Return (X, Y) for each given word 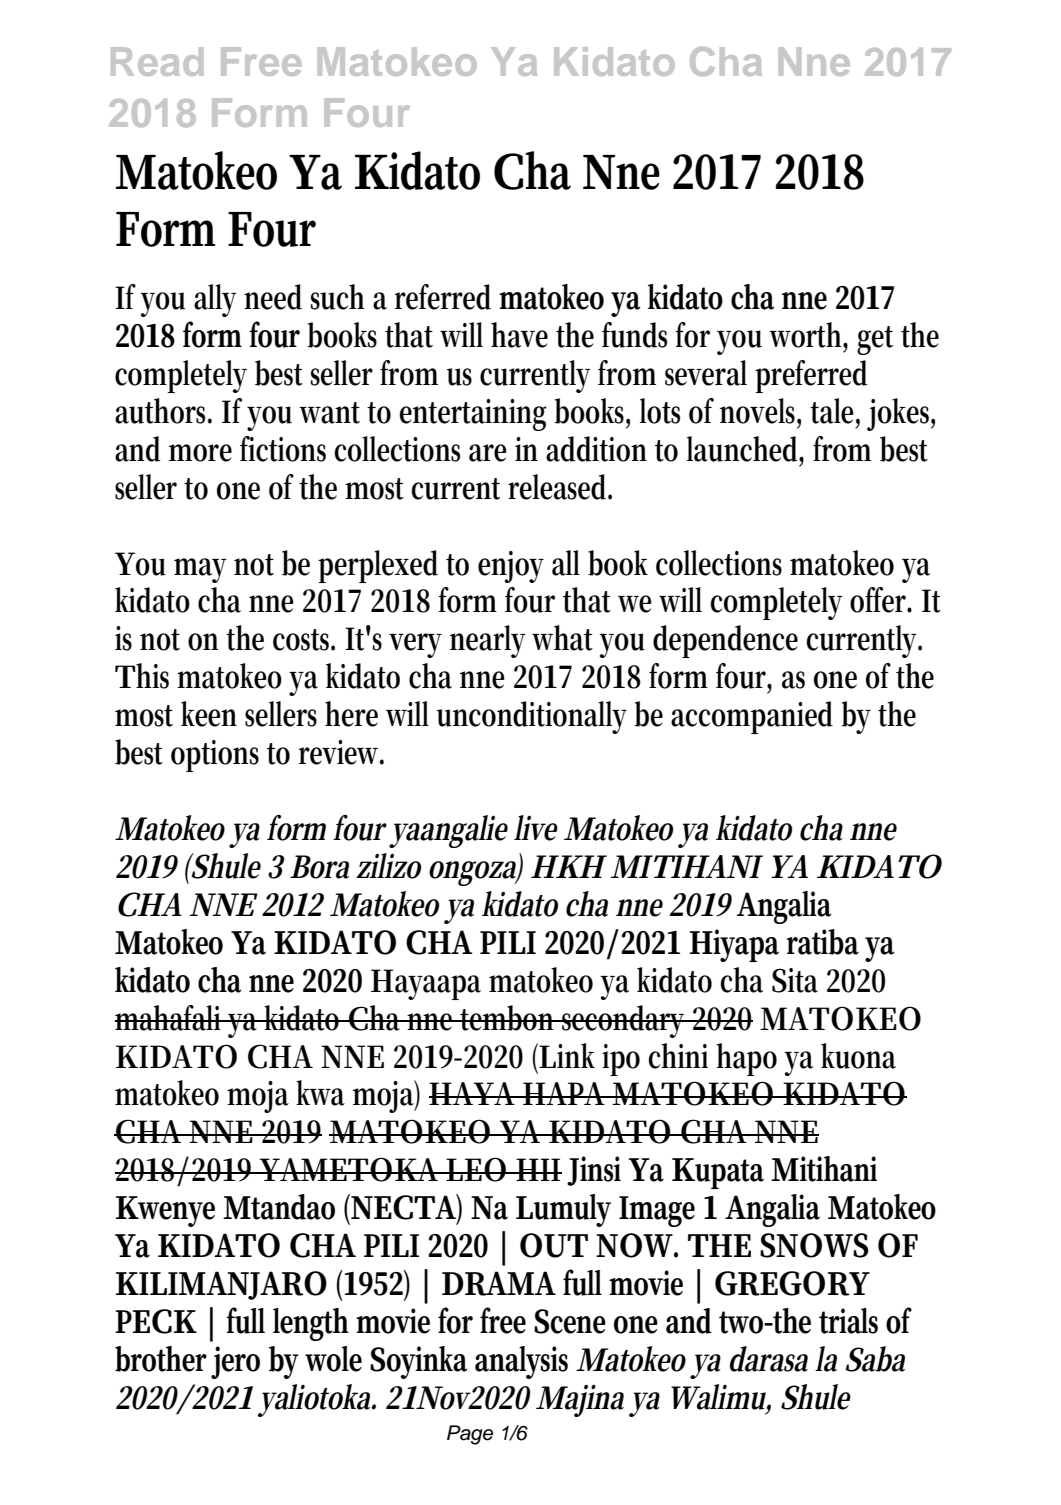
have (519, 335)
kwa (320, 1093)
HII (538, 1169)
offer (881, 600)
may (200, 570)
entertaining (473, 415)
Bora (319, 867)
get (875, 340)
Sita (795, 980)
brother (161, 1359)
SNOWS (814, 1245)
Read (157, 61)
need (273, 297)
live (536, 828)
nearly (488, 641)
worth (808, 336)
